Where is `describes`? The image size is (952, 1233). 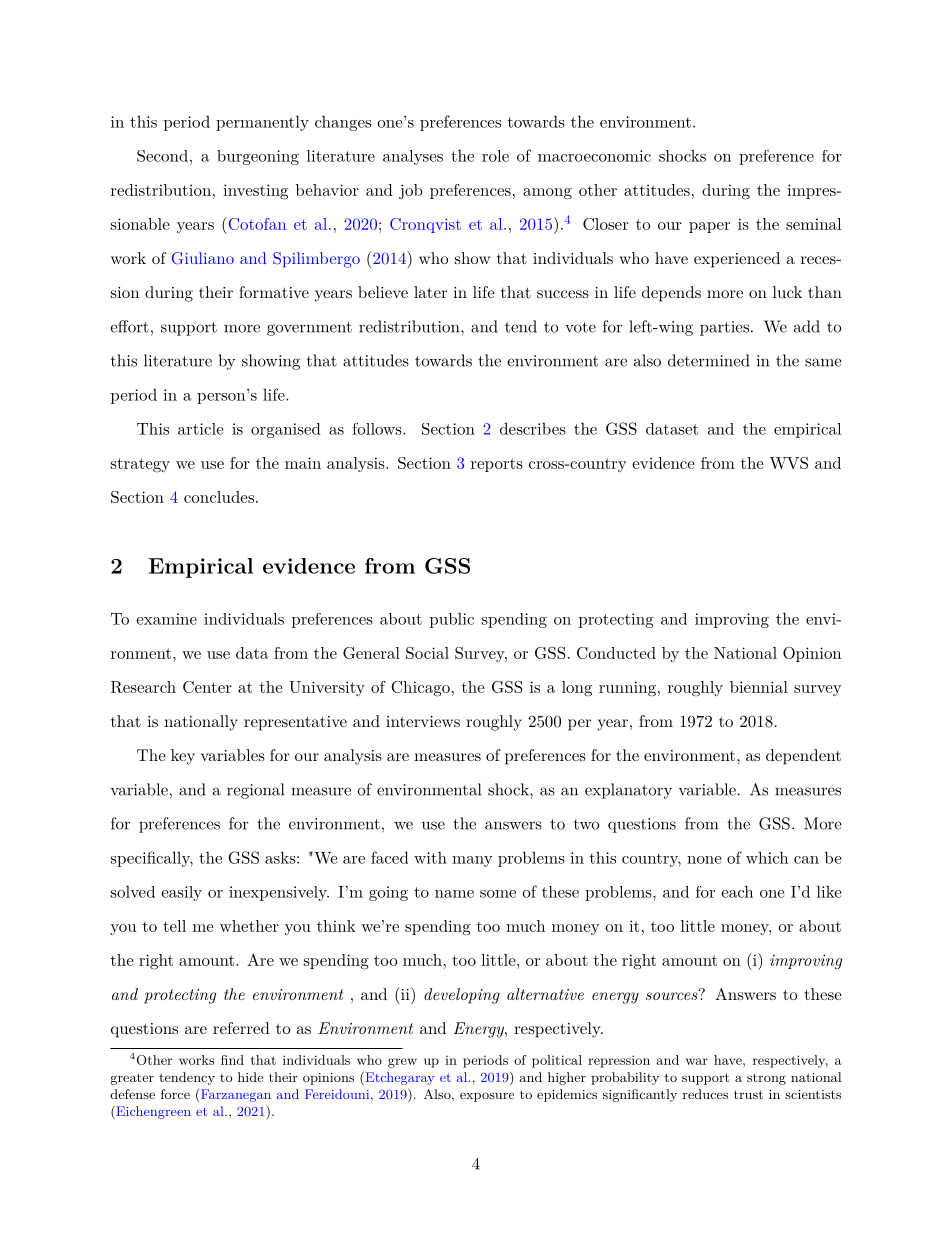 describes is located at coordinates (533, 428).
